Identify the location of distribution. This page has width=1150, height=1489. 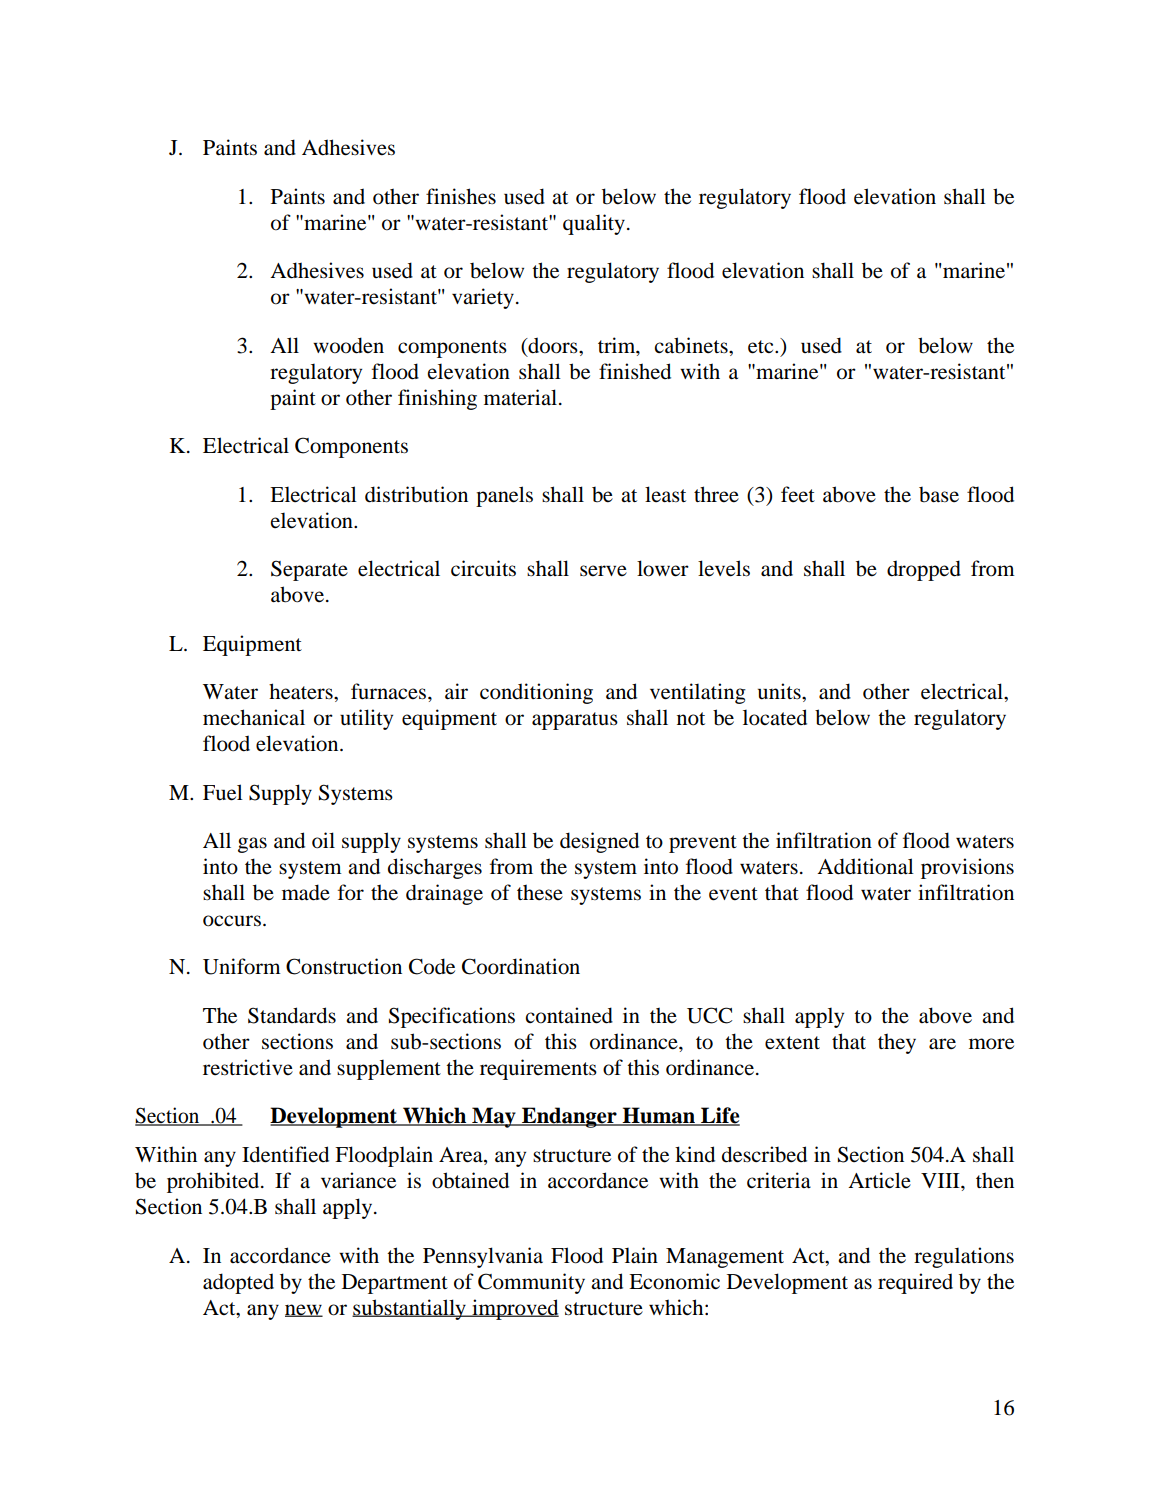
(416, 494).
